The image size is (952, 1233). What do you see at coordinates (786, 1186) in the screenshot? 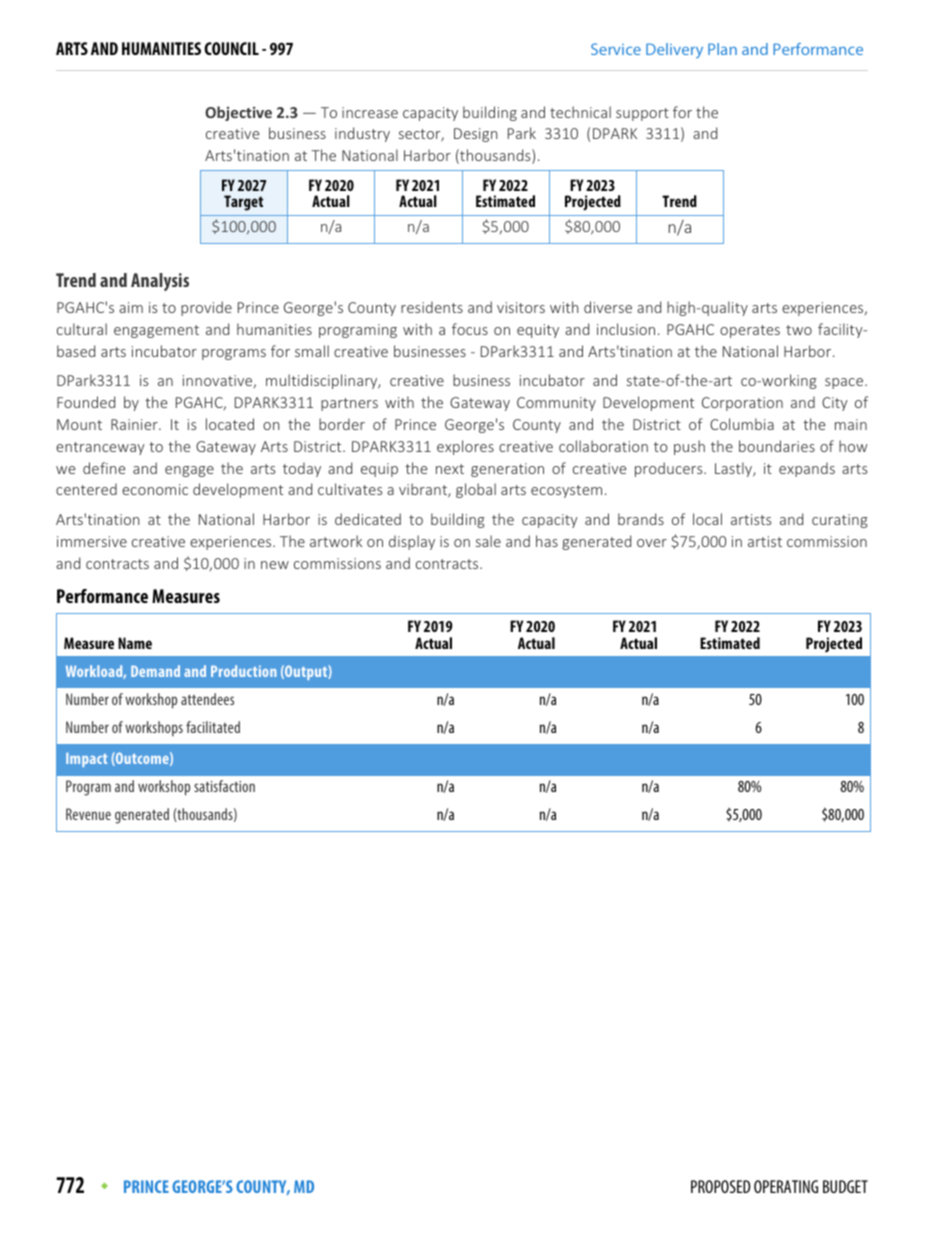
I see `OPERATING` at bounding box center [786, 1186].
